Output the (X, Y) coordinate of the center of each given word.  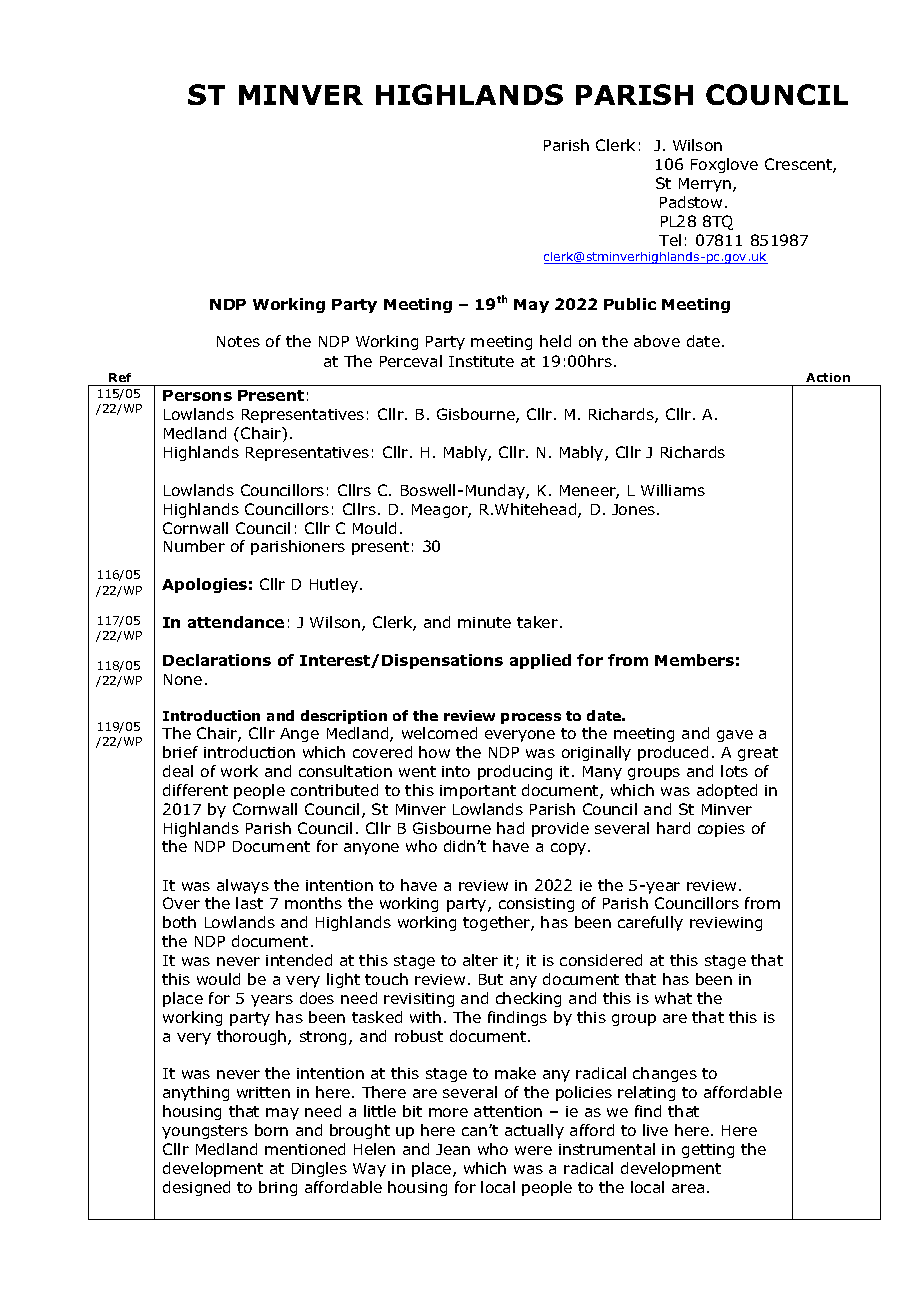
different (195, 790)
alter (480, 960)
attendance (236, 622)
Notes (238, 341)
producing (515, 772)
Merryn (705, 185)
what (673, 998)
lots (734, 771)
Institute (481, 361)
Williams (673, 490)
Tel (670, 240)
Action (828, 377)
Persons (197, 395)
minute (484, 622)
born (271, 1130)
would (218, 979)
